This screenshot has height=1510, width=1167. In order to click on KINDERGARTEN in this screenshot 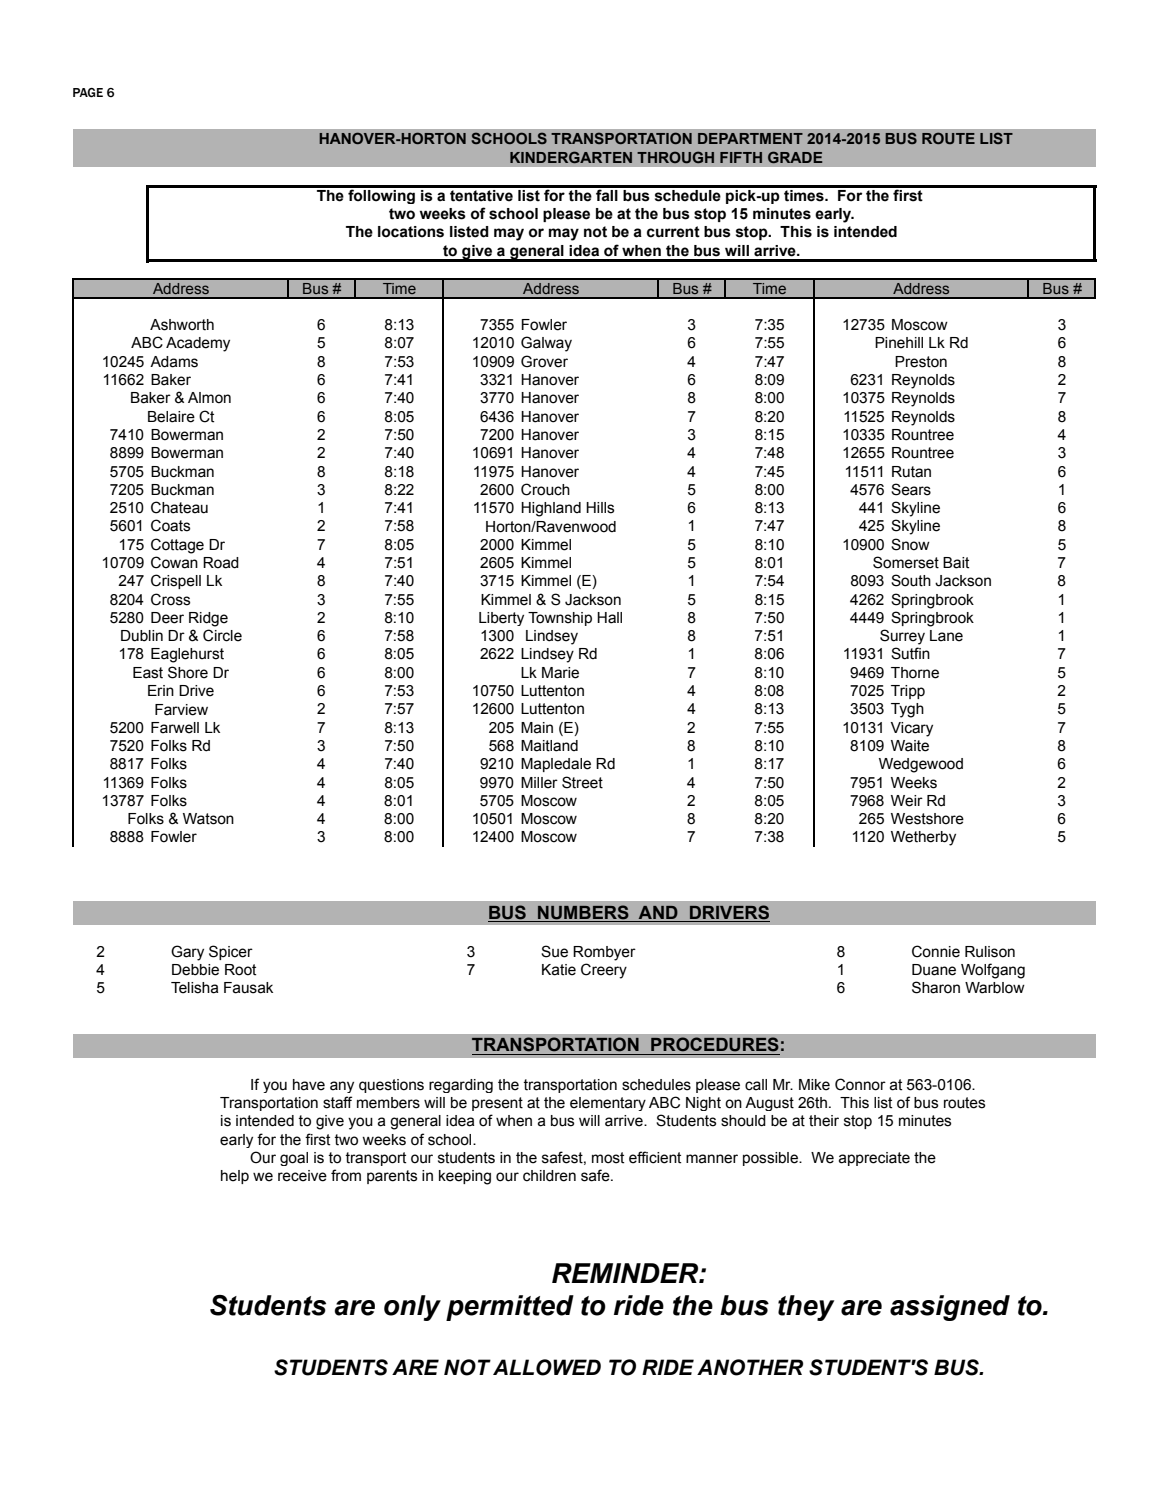, I will do `click(571, 157)`.
